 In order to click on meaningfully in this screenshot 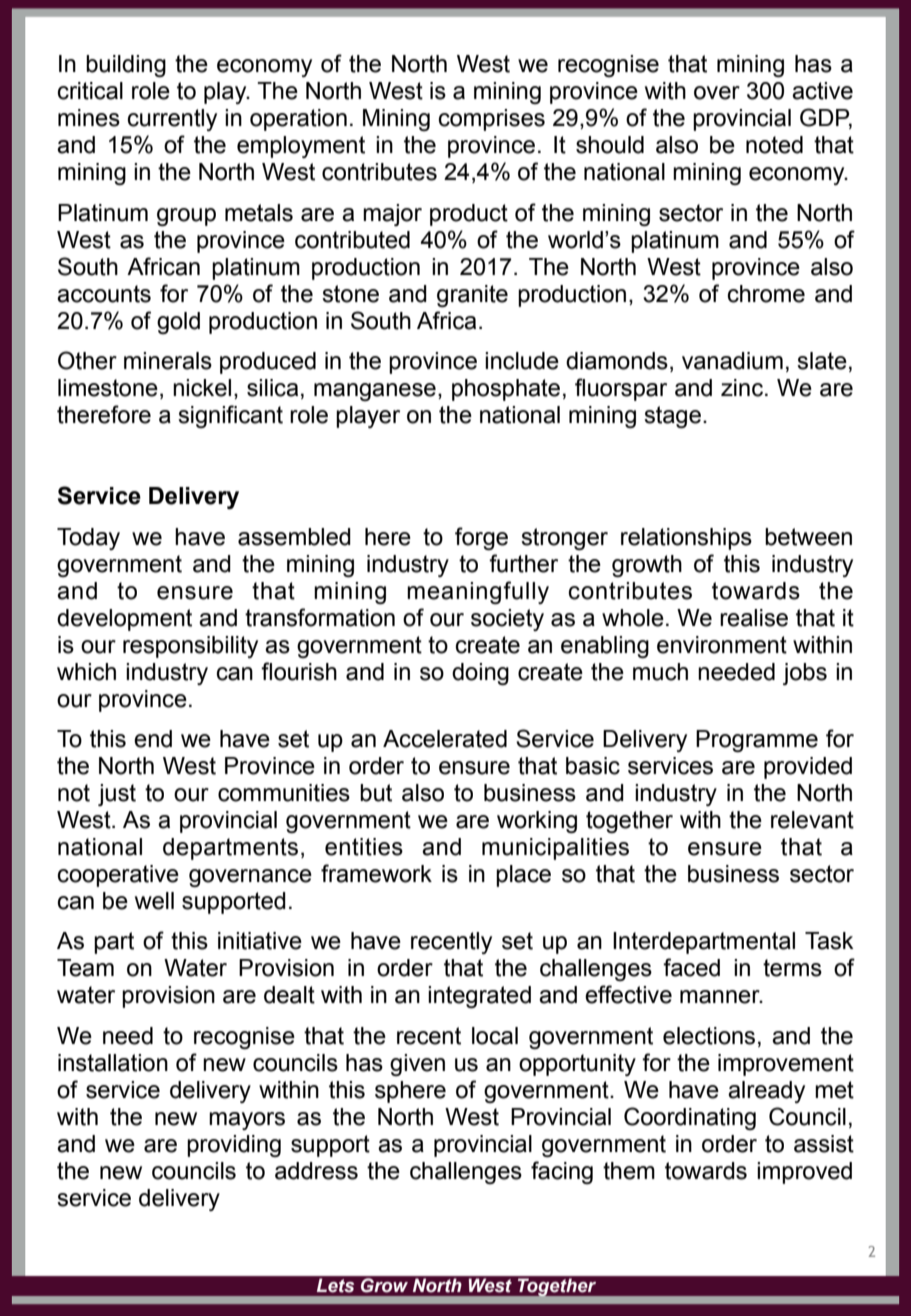, I will do `click(478, 592)`.
